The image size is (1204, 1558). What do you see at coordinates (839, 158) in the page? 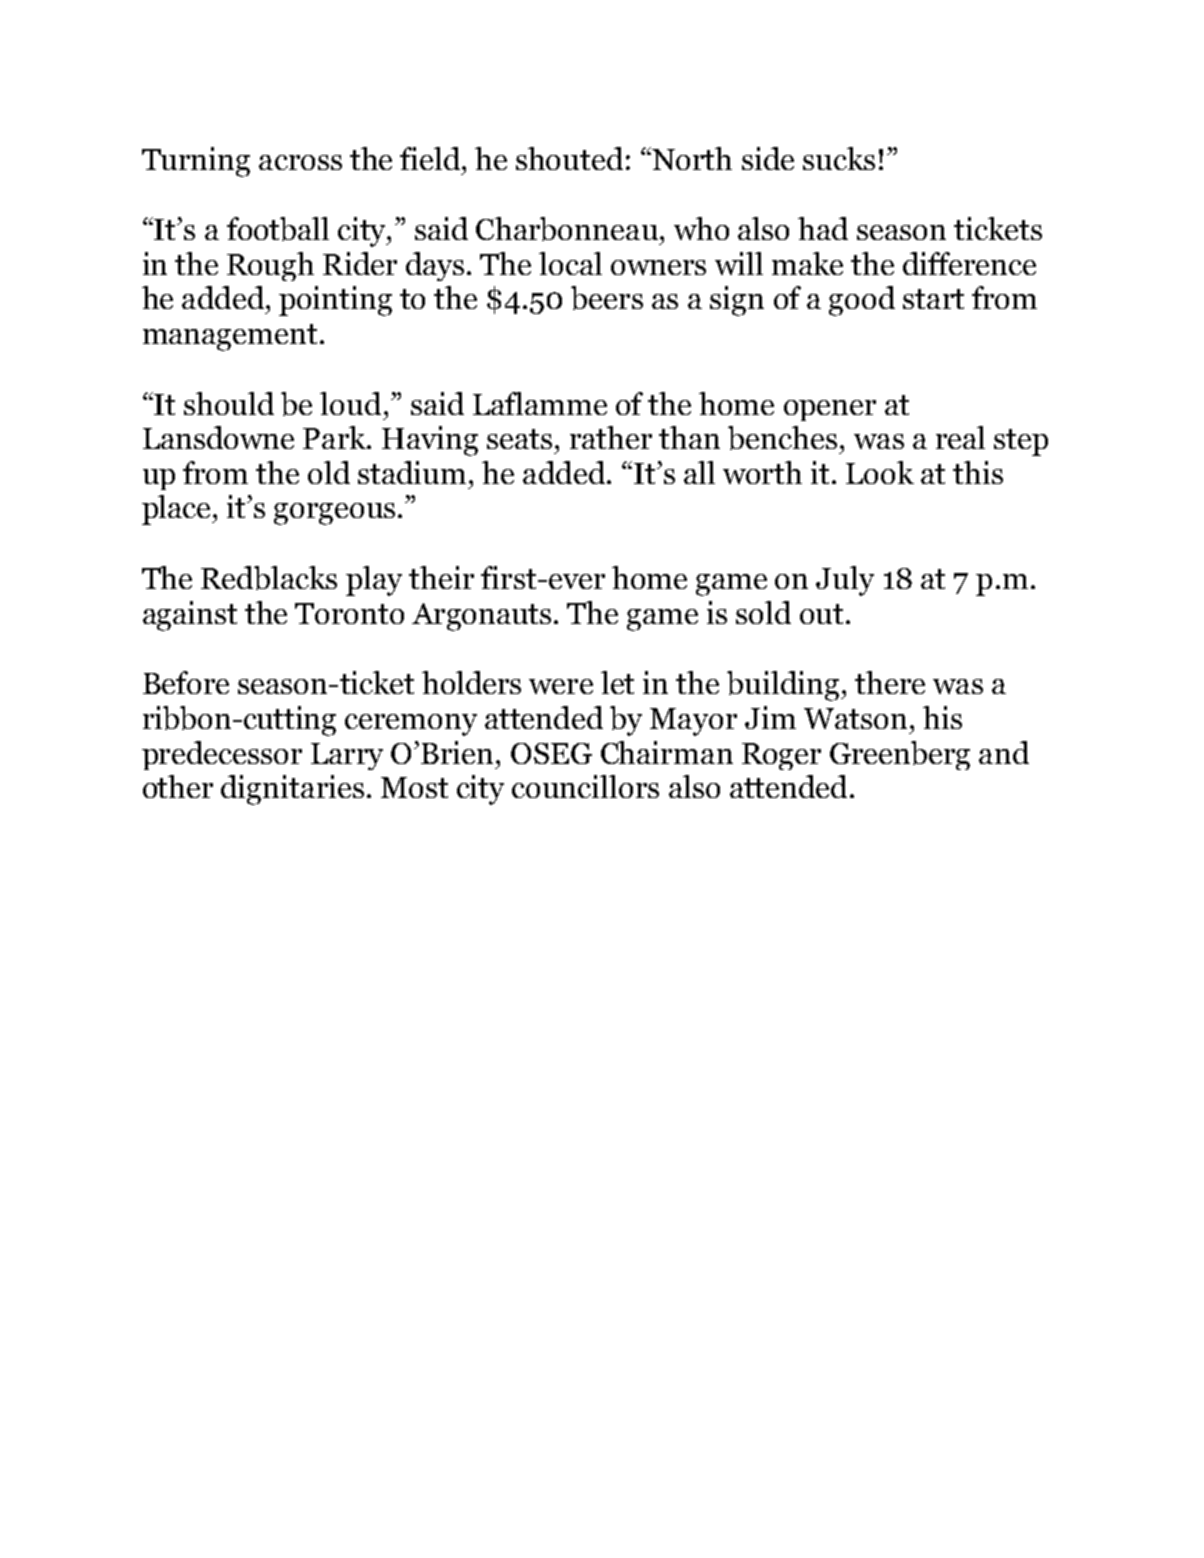
I see `sucks` at bounding box center [839, 158].
